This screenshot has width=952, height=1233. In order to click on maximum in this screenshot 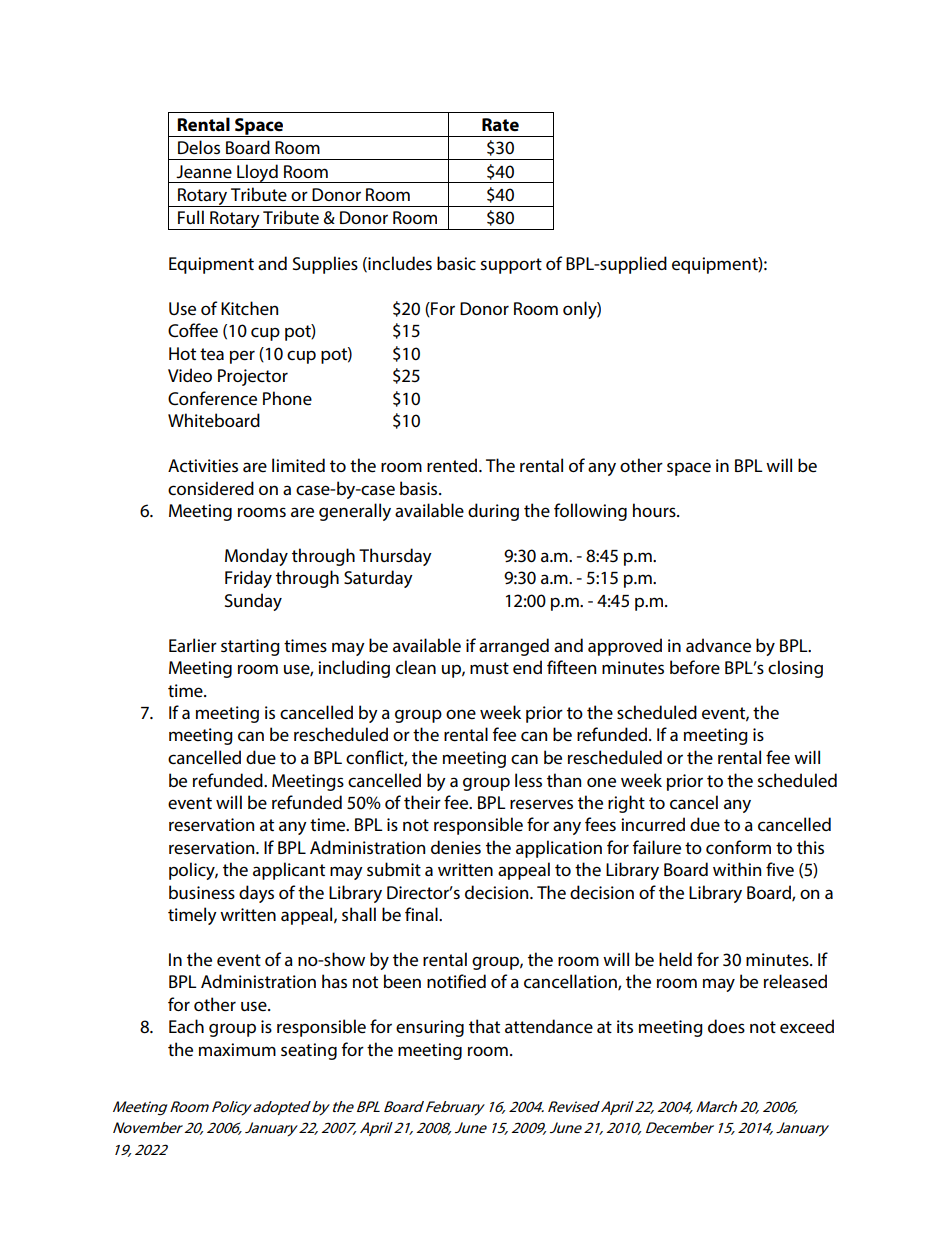, I will do `click(237, 1049)`.
